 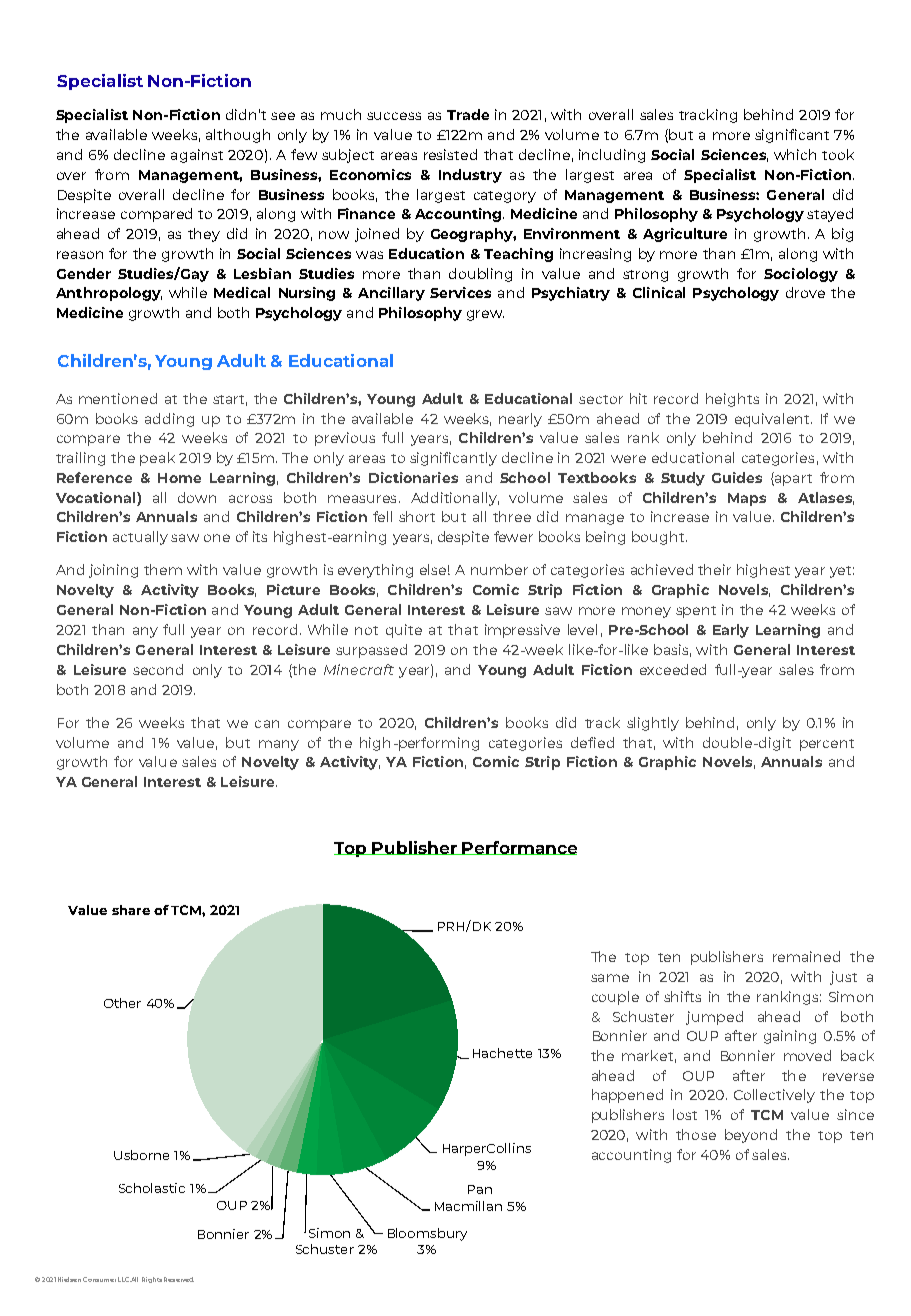 I want to click on Bloomsbury, so click(x=427, y=1234).
